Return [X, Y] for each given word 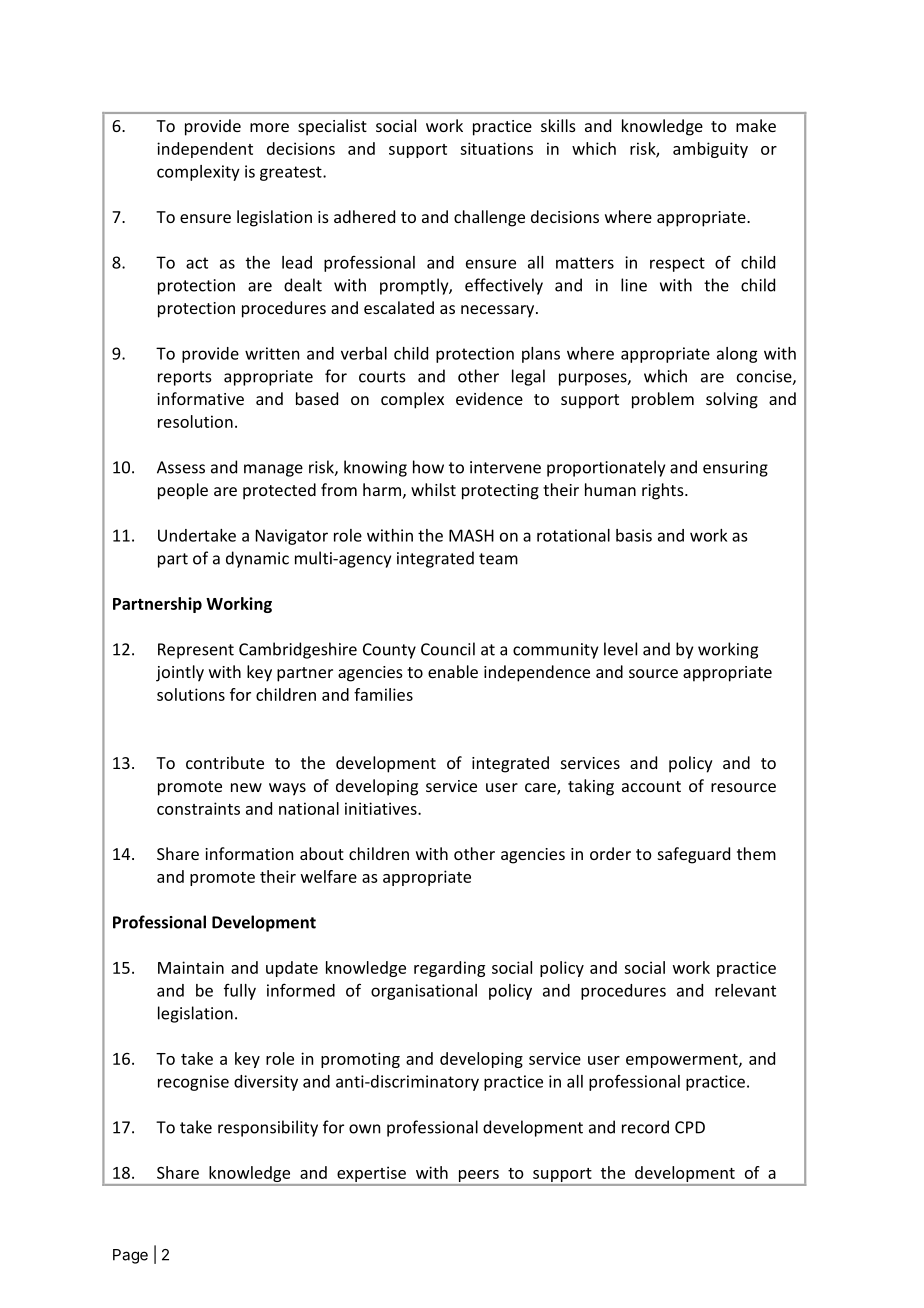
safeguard [694, 855]
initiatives [382, 808]
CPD [690, 1127]
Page [130, 1256]
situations [496, 148]
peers [479, 1176]
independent [205, 150]
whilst [433, 489]
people [183, 491]
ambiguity [710, 150]
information [249, 853]
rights [664, 491]
